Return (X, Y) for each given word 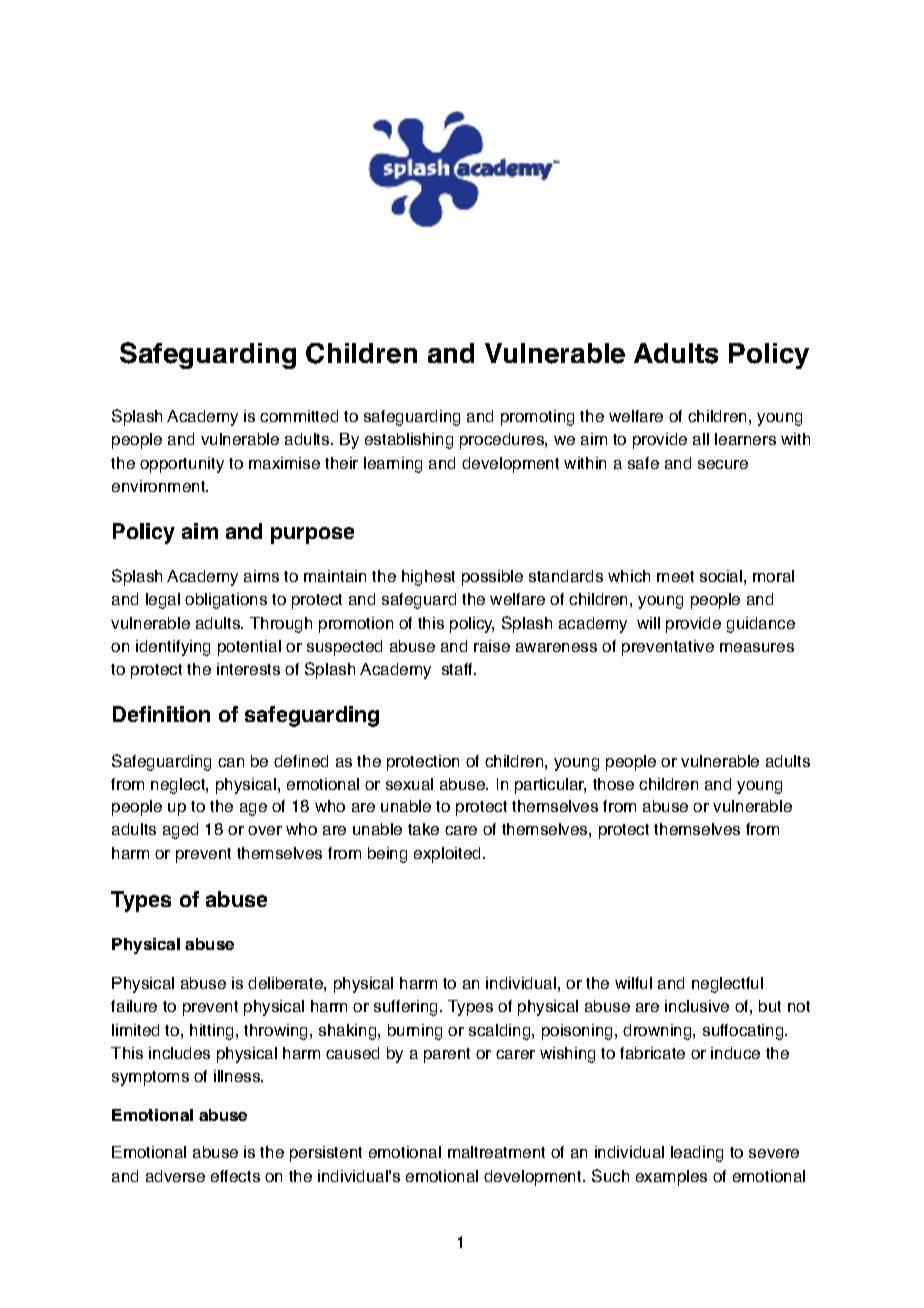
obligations (226, 601)
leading (697, 1154)
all (701, 439)
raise (492, 646)
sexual (409, 784)
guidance (761, 625)
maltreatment (496, 1152)
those (613, 784)
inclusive (697, 1006)
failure (134, 1006)
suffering (405, 1008)
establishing (409, 441)
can (231, 762)
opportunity (182, 465)
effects (235, 1176)
